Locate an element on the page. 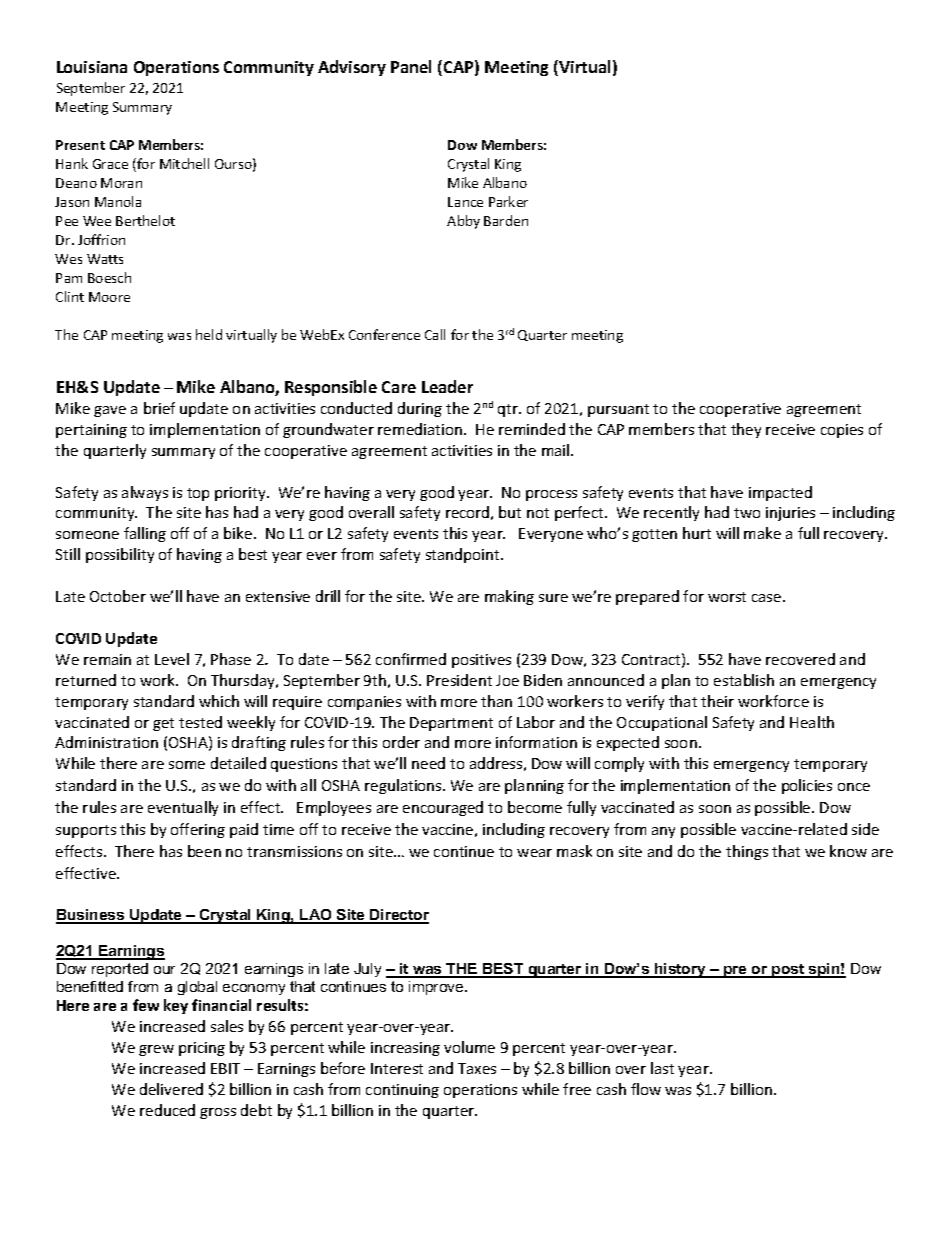 The width and height of the document is (952, 1233). Call is located at coordinates (435, 334).
